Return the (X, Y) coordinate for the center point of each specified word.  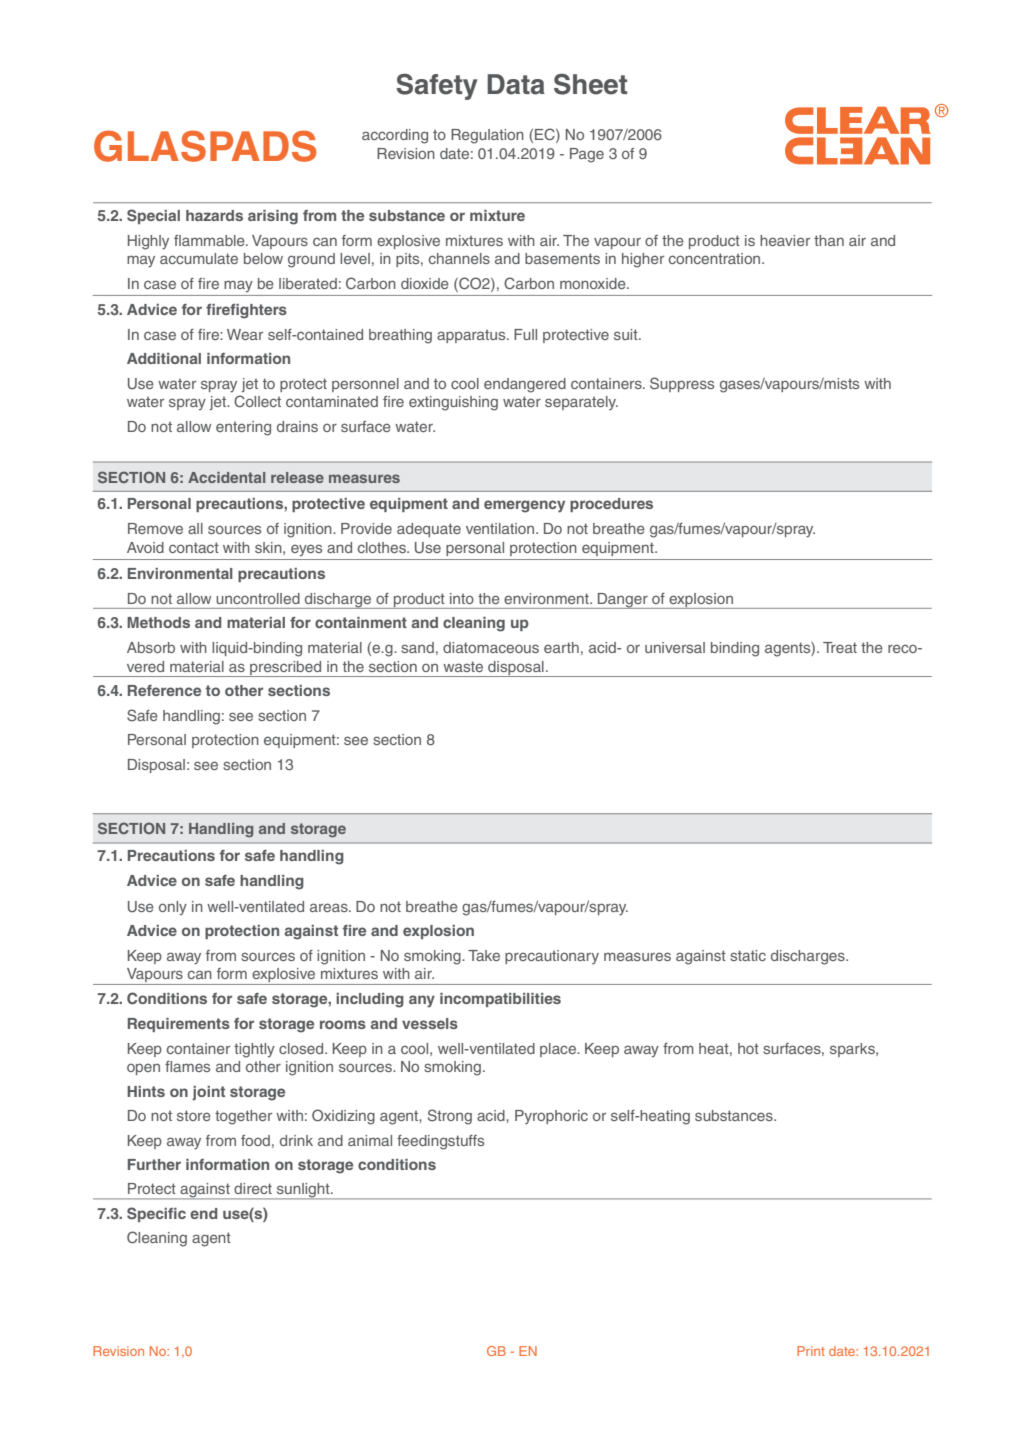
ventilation (500, 528)
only (173, 908)
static (748, 955)
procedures (611, 505)
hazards (214, 215)
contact (194, 547)
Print (811, 1351)
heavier (785, 240)
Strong (450, 1117)
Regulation (487, 136)
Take (484, 955)
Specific (156, 1214)
